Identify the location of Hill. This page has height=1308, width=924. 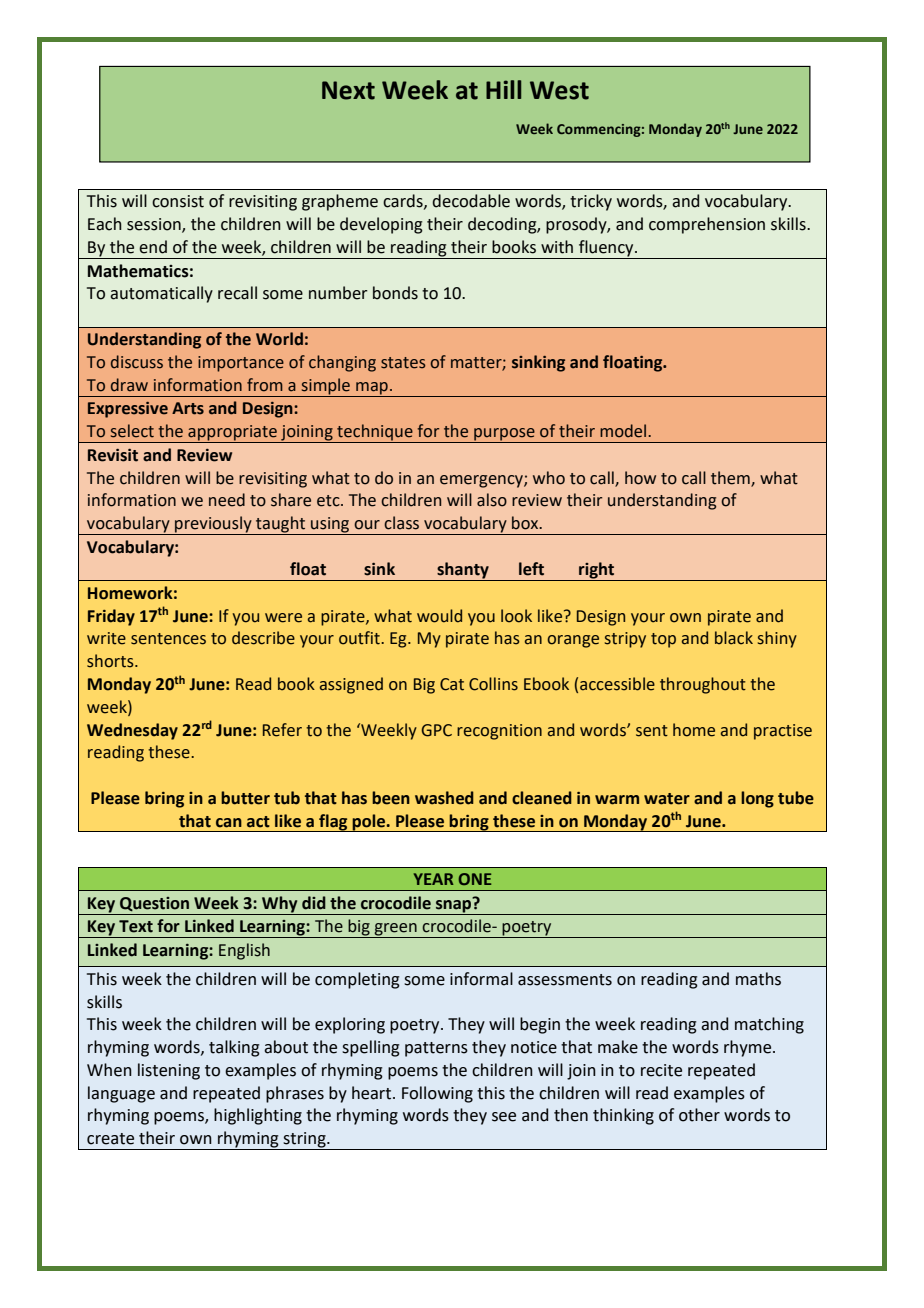
(503, 89).
